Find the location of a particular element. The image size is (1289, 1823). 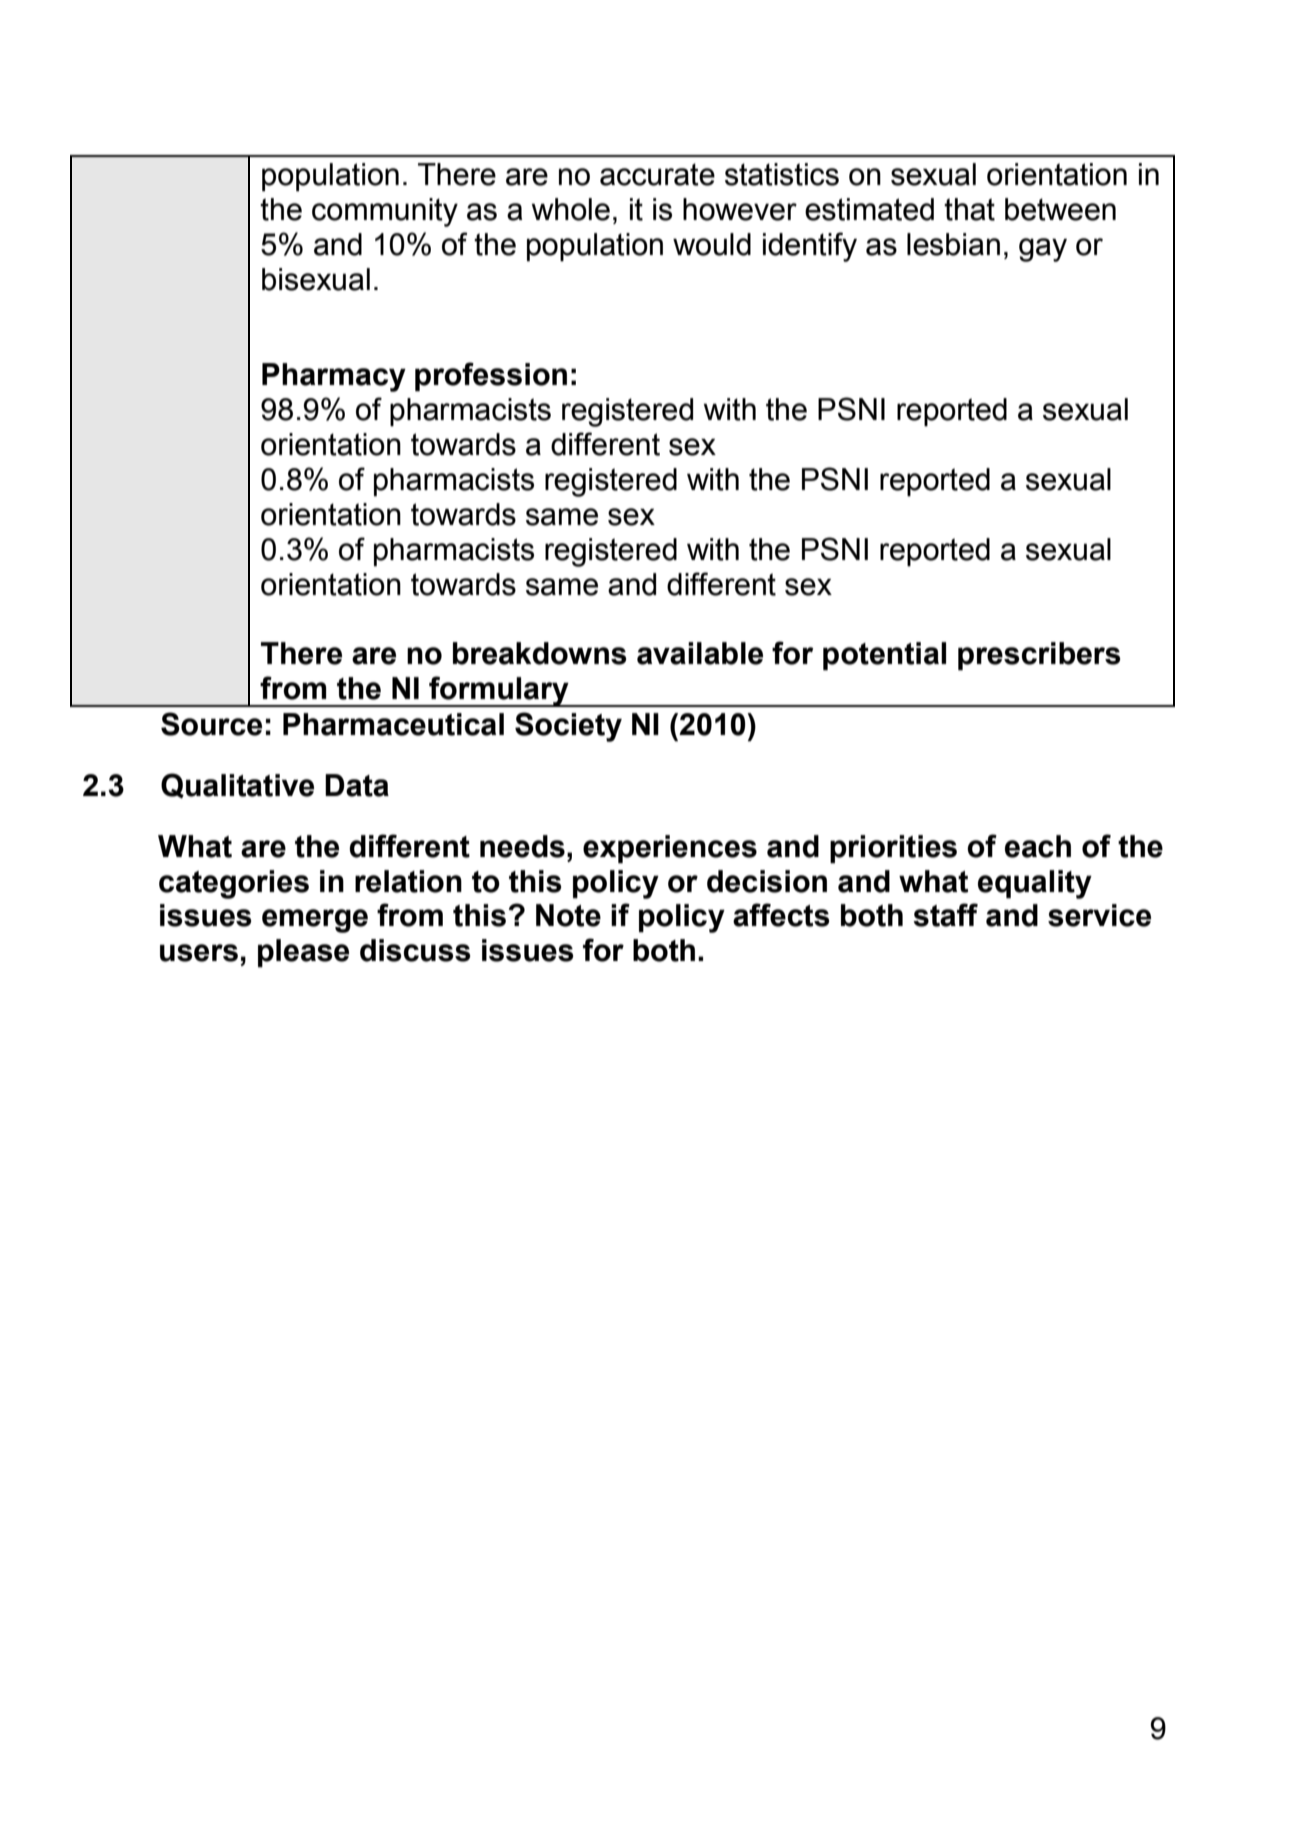

accurate is located at coordinates (657, 174).
